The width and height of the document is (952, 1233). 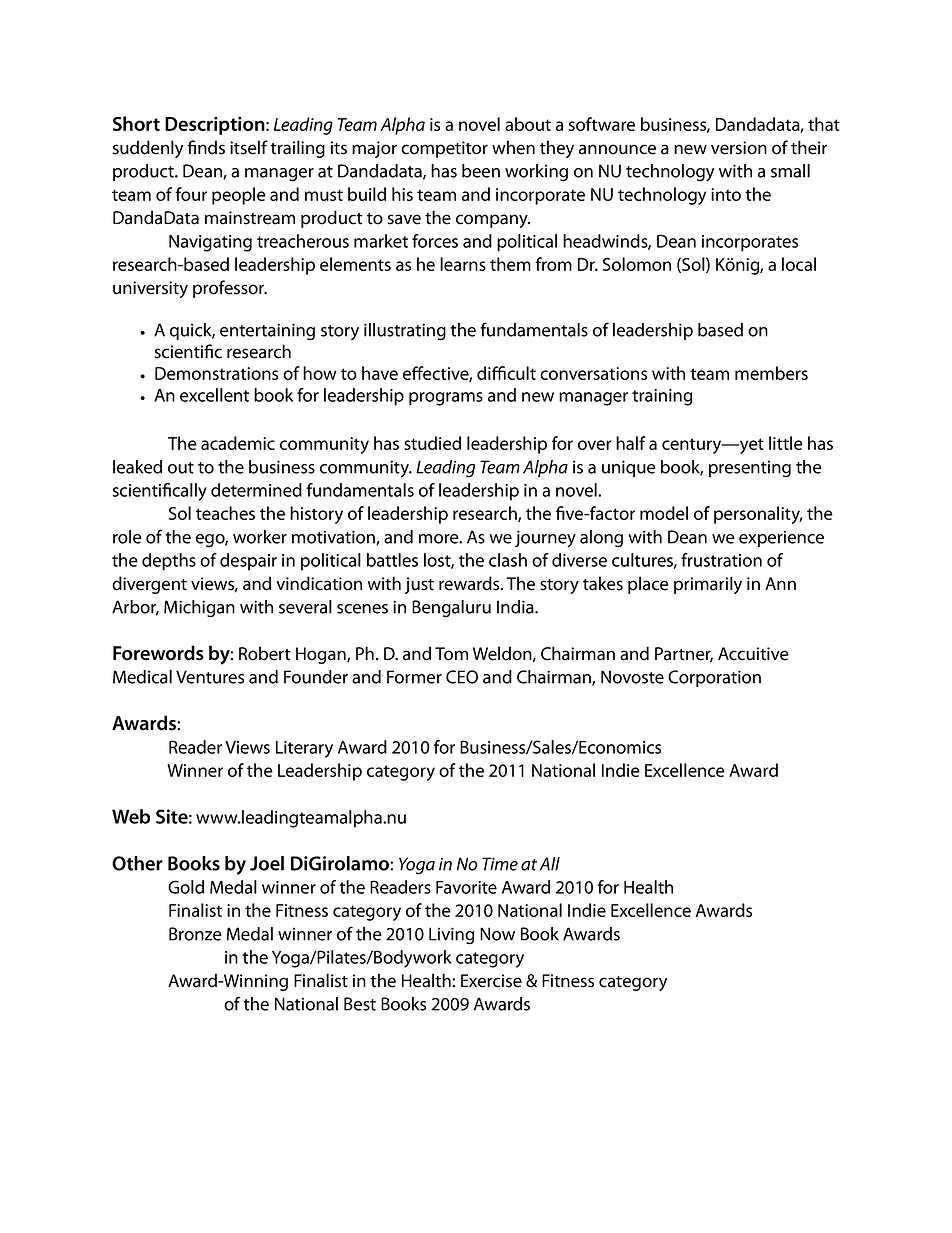 I want to click on Bronze, so click(x=195, y=934).
